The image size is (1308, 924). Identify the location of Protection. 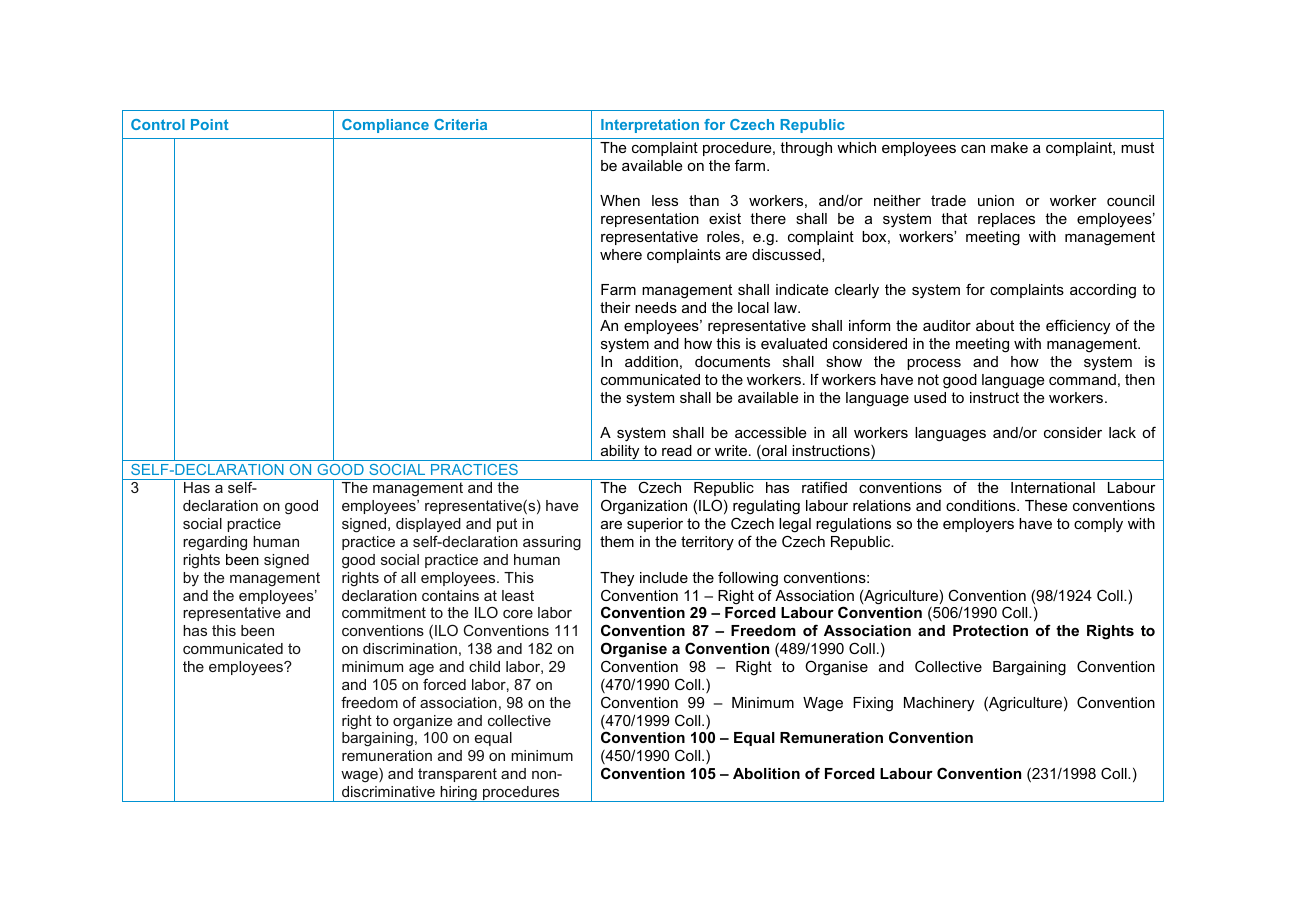
(990, 630).
